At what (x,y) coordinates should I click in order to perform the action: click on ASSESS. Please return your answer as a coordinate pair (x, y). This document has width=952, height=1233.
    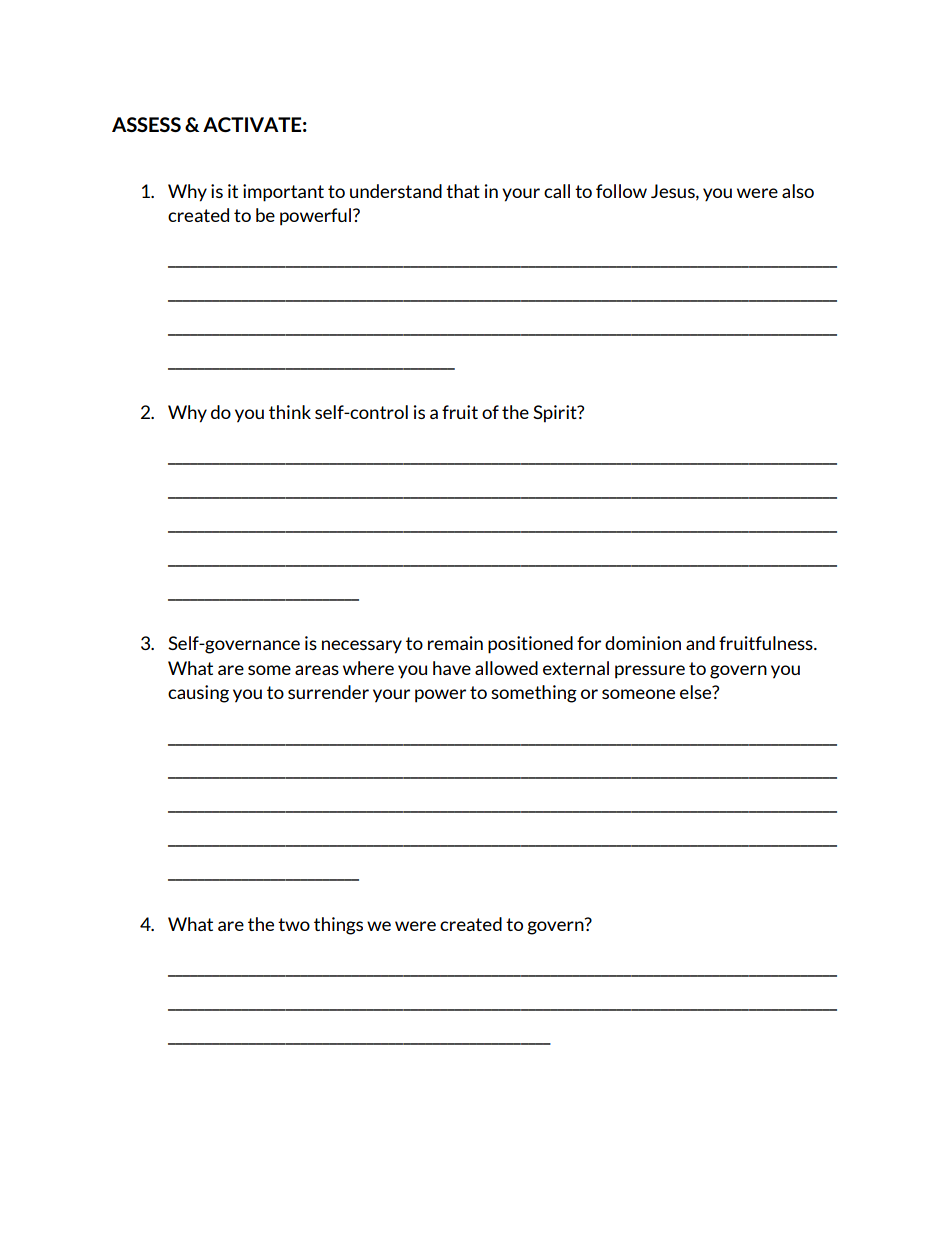
    Looking at the image, I should click on (146, 124).
